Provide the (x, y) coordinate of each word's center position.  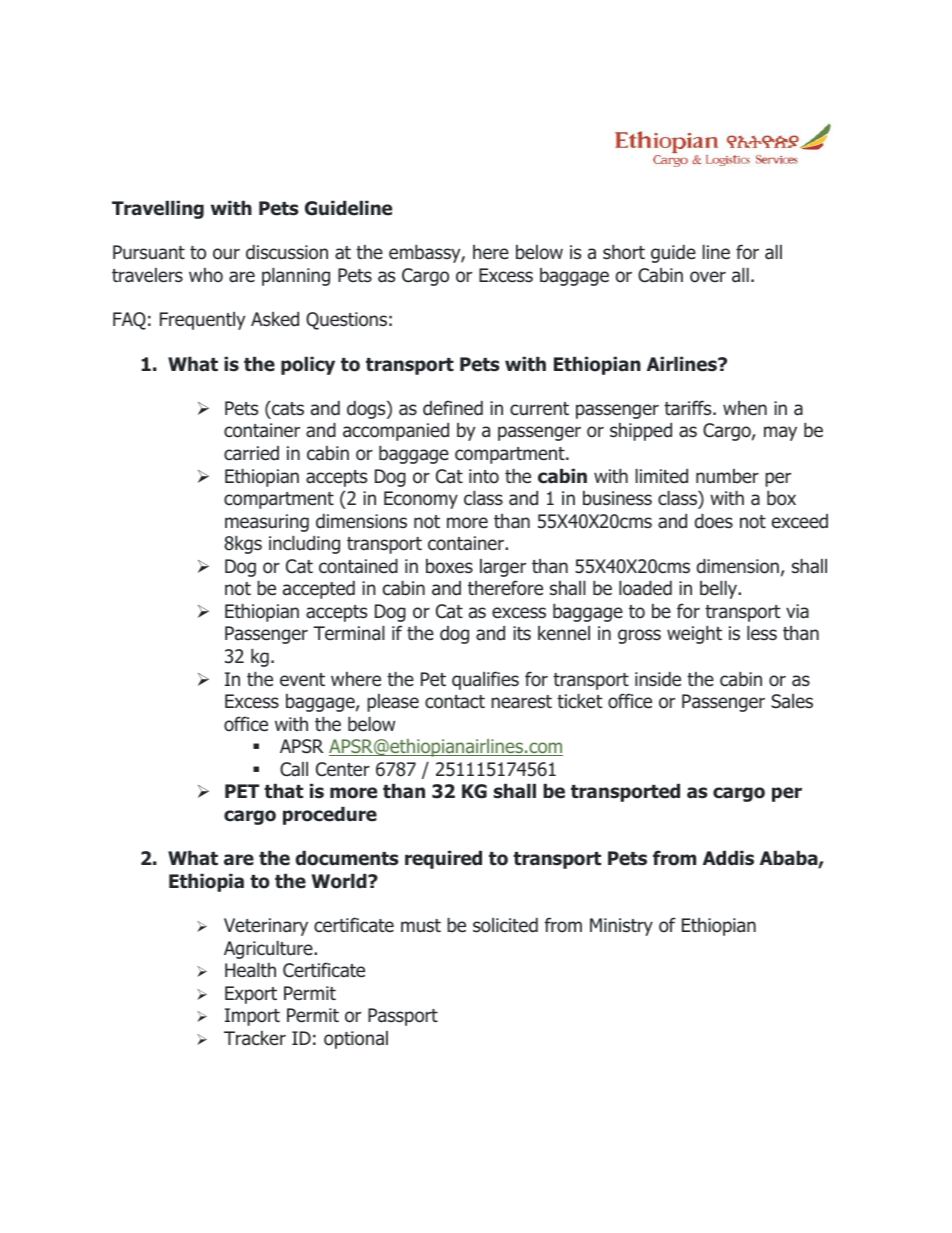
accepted (319, 590)
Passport (403, 1017)
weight (694, 635)
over (708, 277)
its (522, 633)
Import (252, 1017)
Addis (728, 858)
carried (251, 453)
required (443, 860)
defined (453, 408)
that (283, 791)
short (624, 252)
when (745, 408)
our (226, 254)
